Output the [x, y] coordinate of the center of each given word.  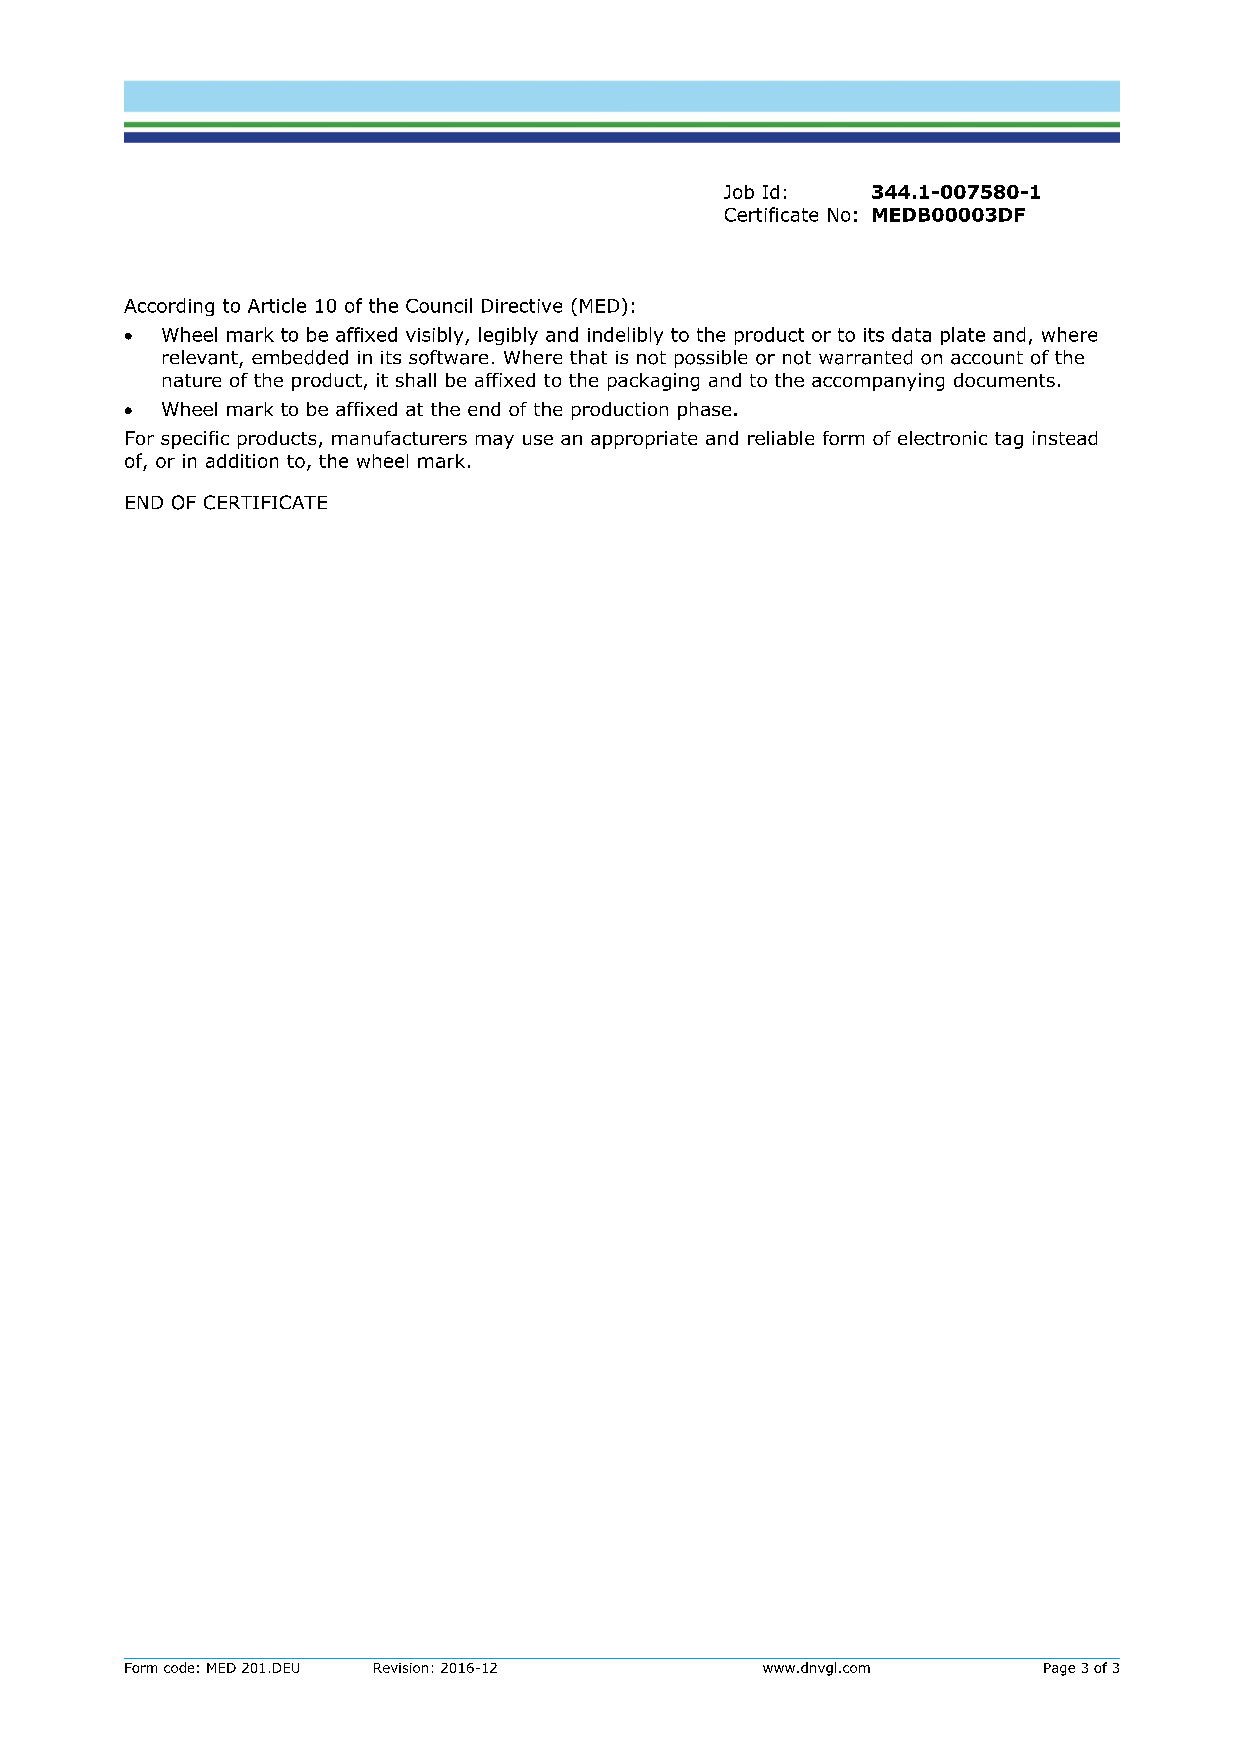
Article [277, 305]
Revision [401, 1668]
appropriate [644, 440]
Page [1059, 1669]
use [538, 440]
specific [195, 440]
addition [242, 461]
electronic [942, 438]
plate [963, 336]
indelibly [625, 336]
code [179, 1667]
